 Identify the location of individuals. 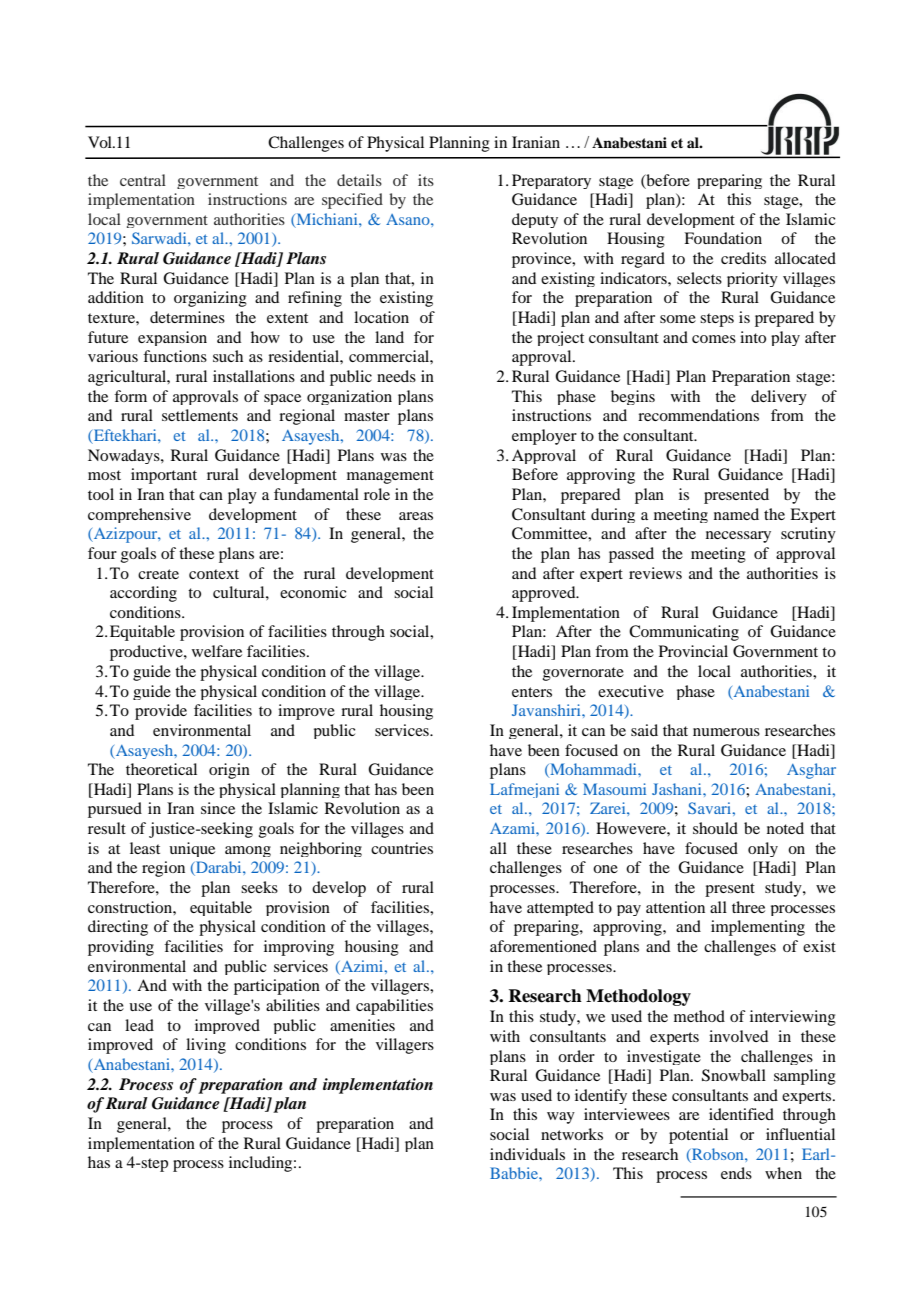
(527, 1154).
